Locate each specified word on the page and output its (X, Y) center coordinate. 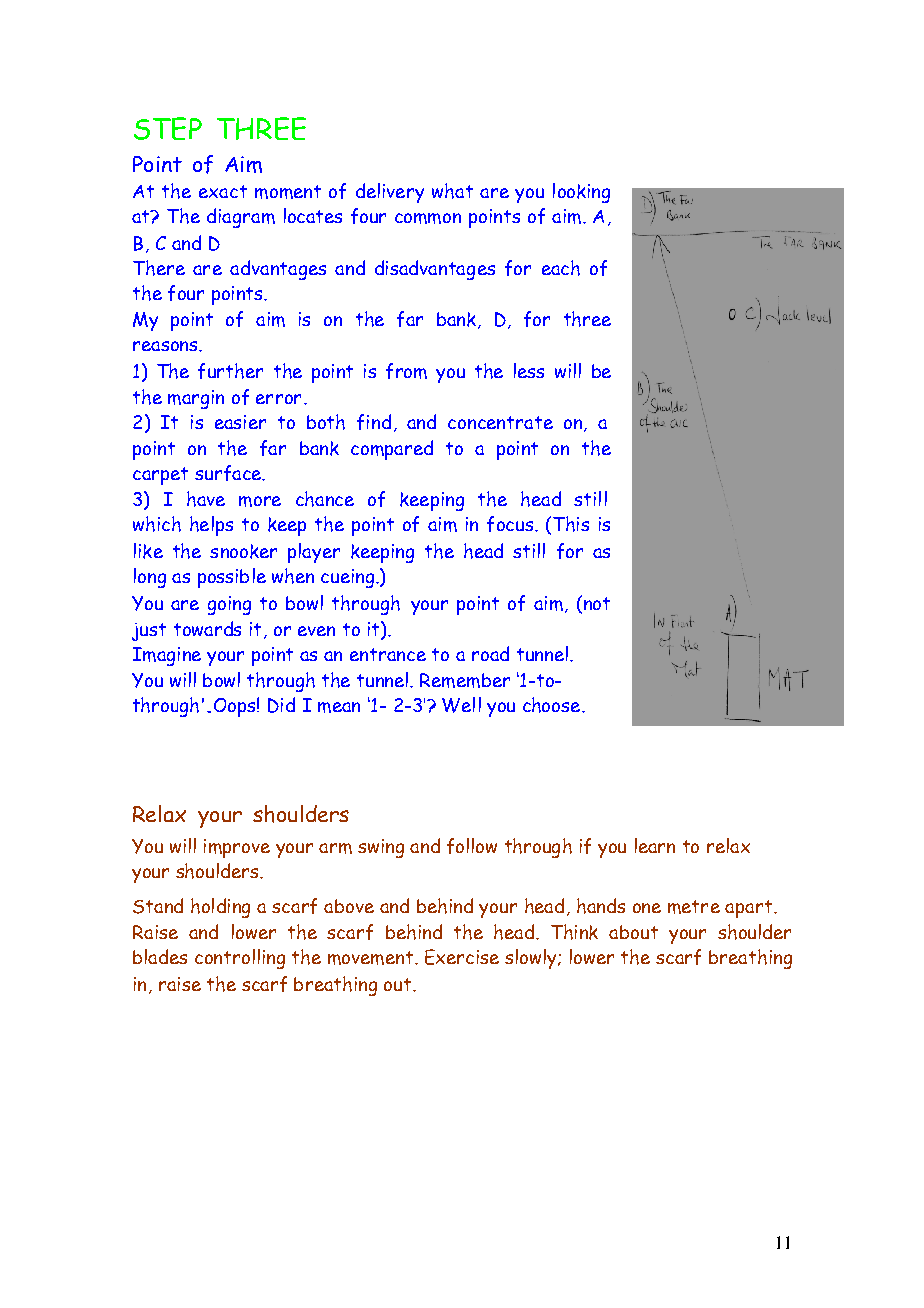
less (529, 370)
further (230, 371)
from (406, 371)
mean (339, 707)
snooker (243, 551)
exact (223, 191)
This (569, 525)
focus (510, 524)
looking (581, 193)
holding (220, 908)
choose (553, 705)
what (452, 191)
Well (461, 705)
